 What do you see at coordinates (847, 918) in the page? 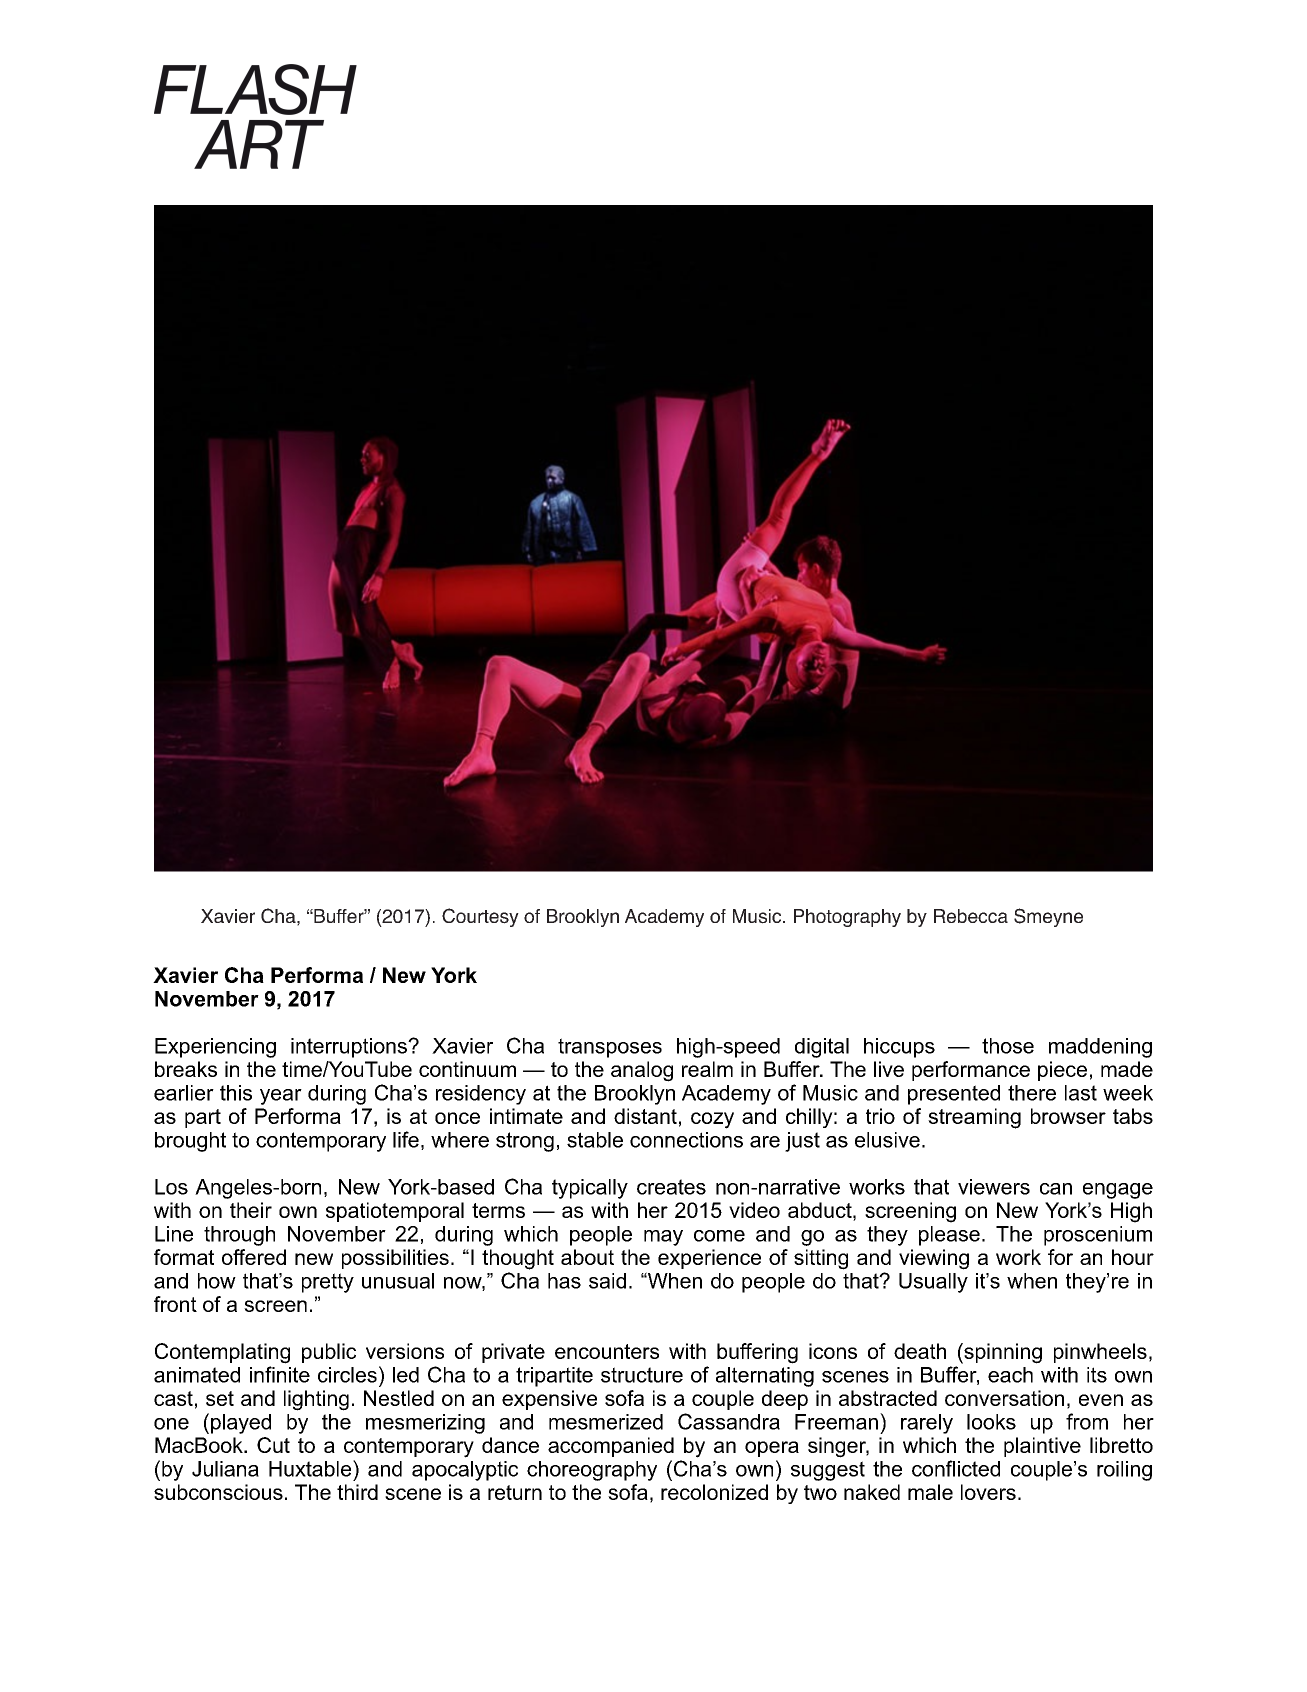
I see `Photography` at bounding box center [847, 918].
